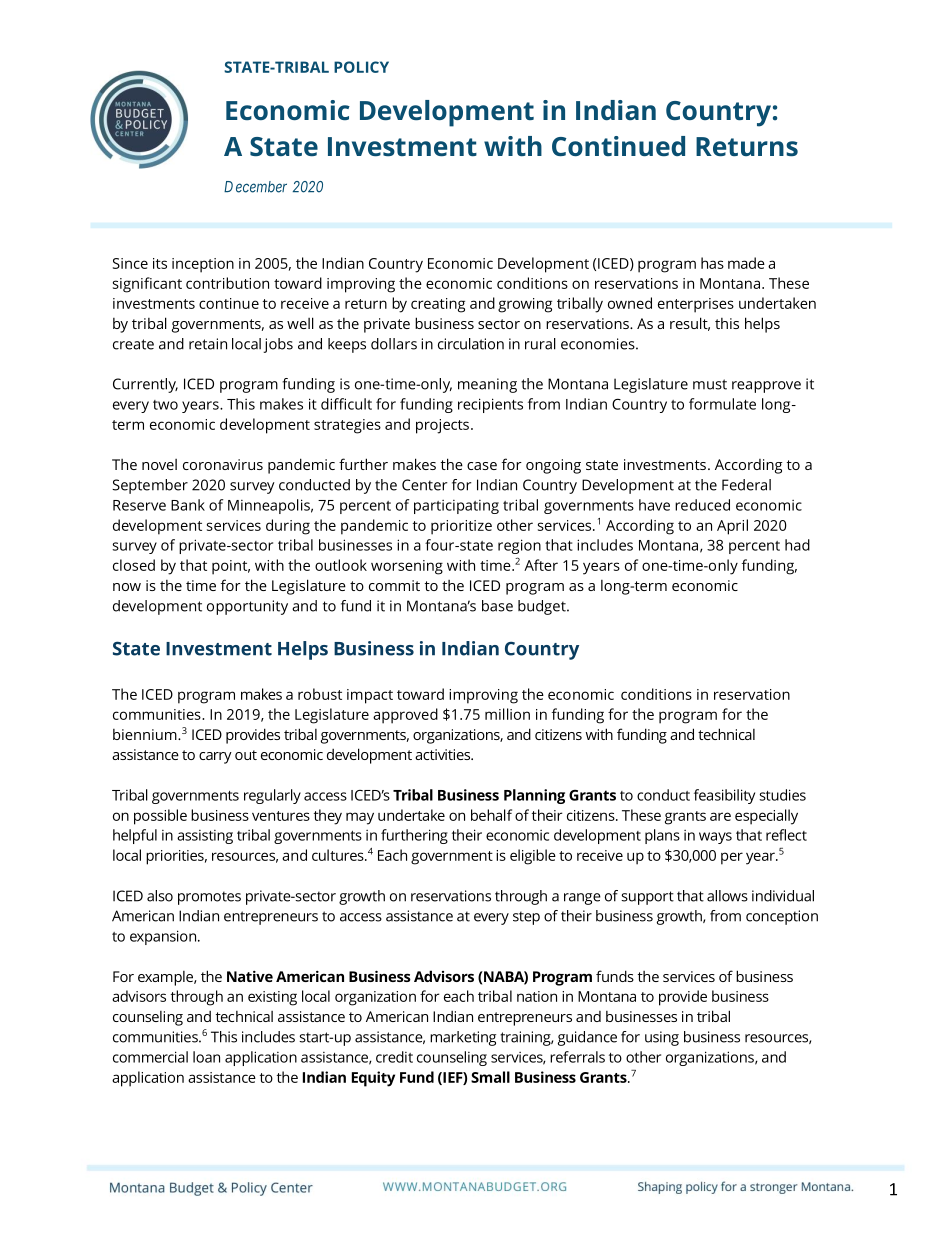 The image size is (952, 1233). What do you see at coordinates (361, 67) in the screenshot?
I see `POLICY` at bounding box center [361, 67].
